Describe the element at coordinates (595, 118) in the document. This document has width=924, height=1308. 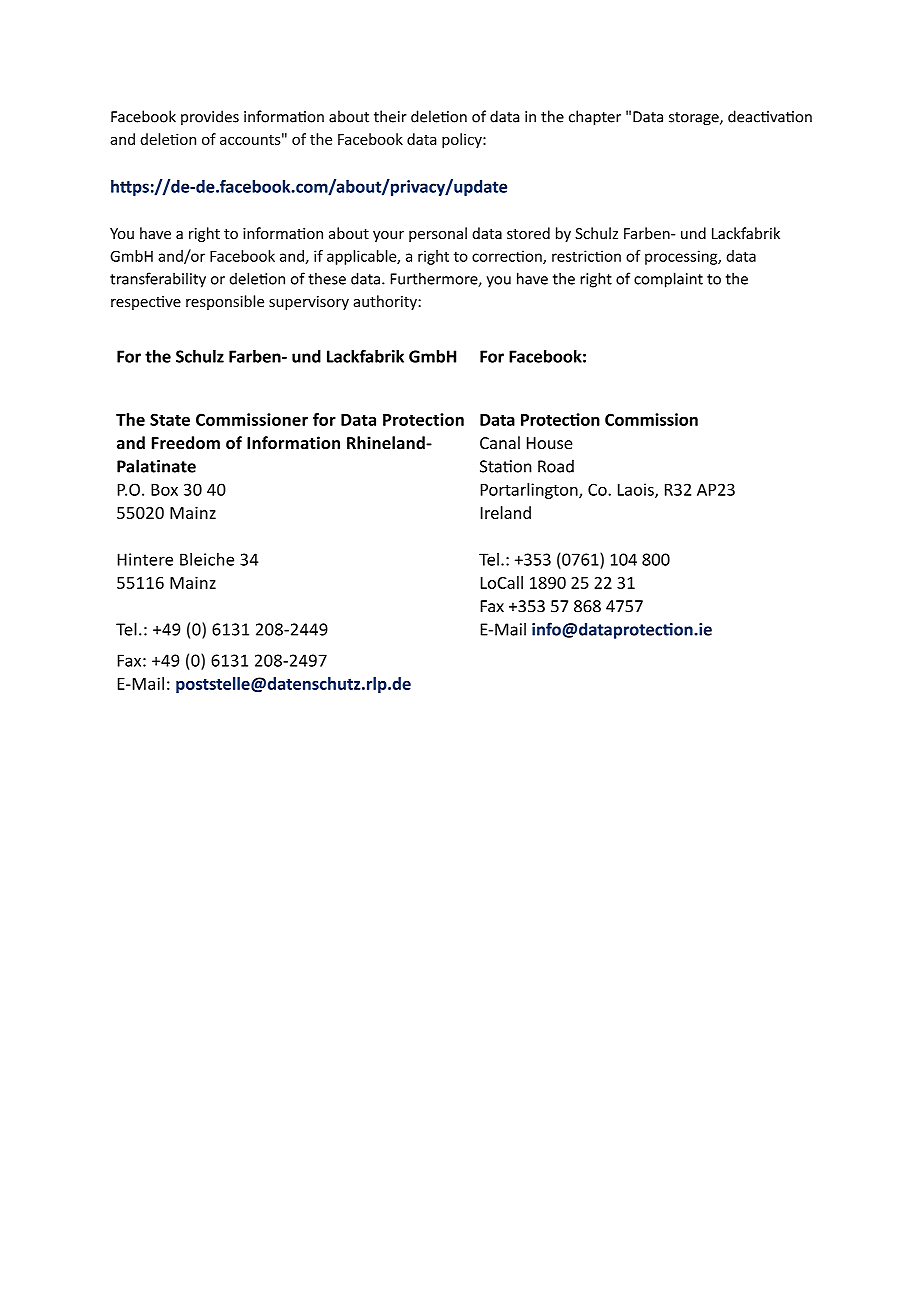
I see `chapter` at that location.
